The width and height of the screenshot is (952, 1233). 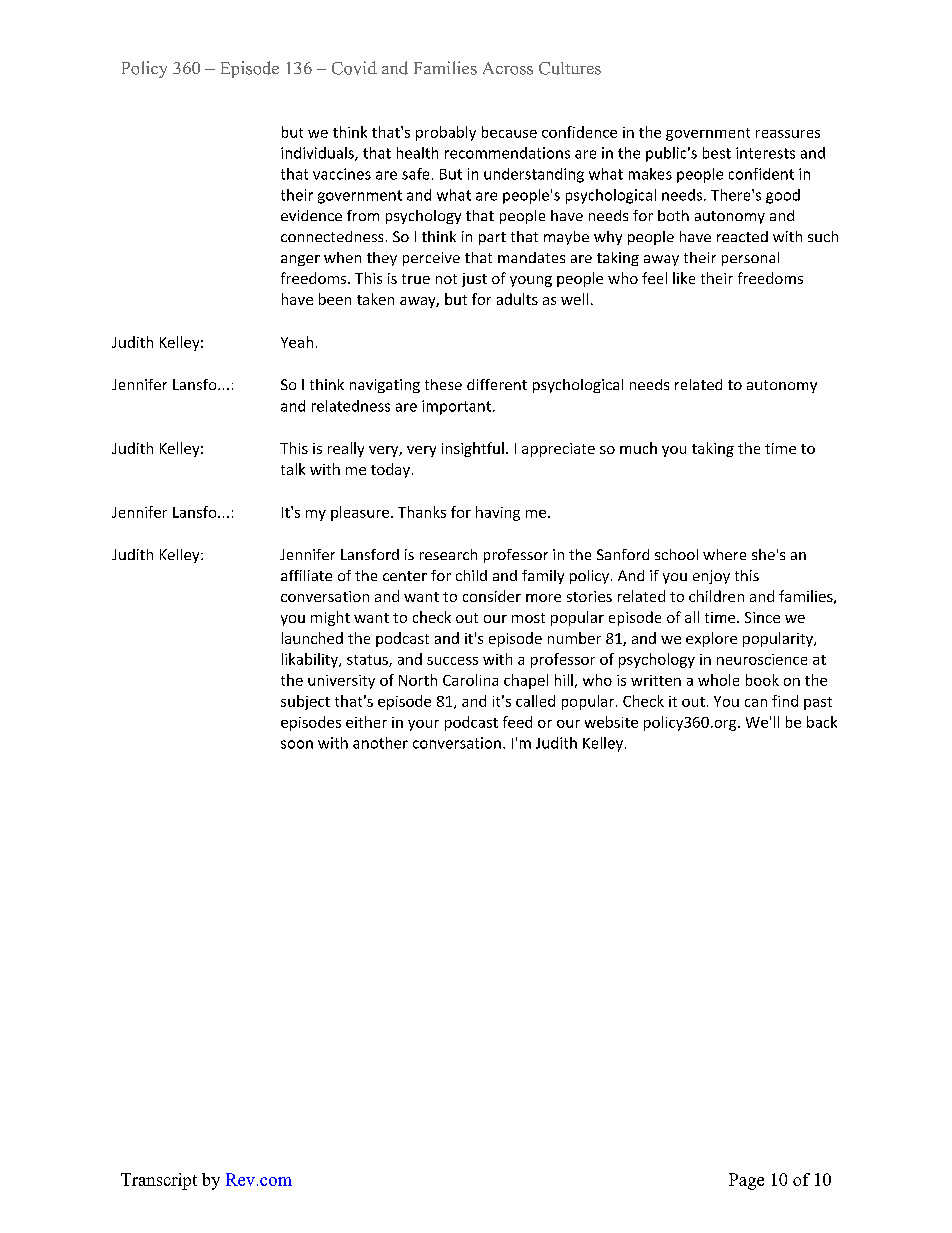 I want to click on Since, so click(x=762, y=617).
